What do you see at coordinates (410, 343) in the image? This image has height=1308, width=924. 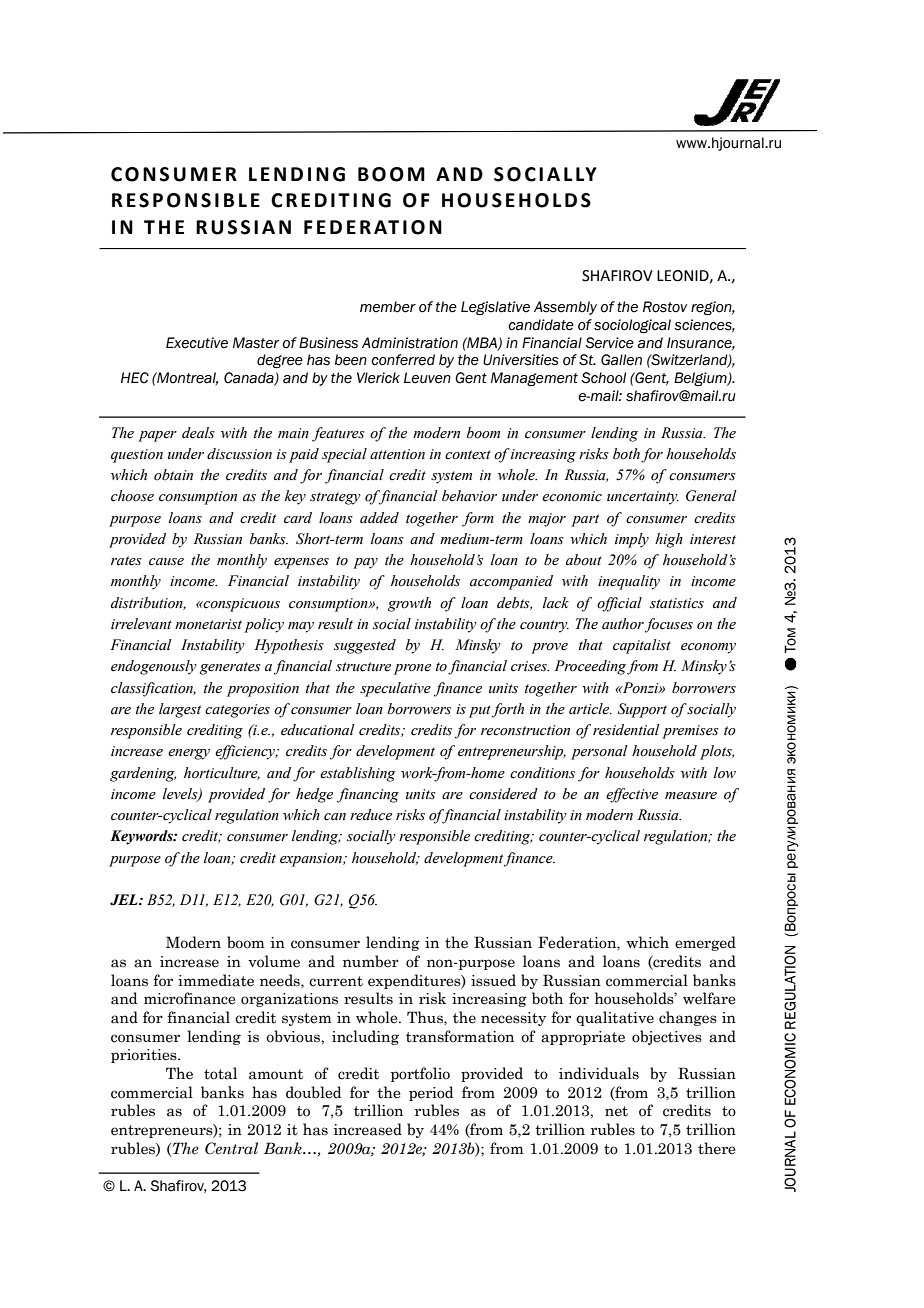 I see `Administration` at bounding box center [410, 343].
